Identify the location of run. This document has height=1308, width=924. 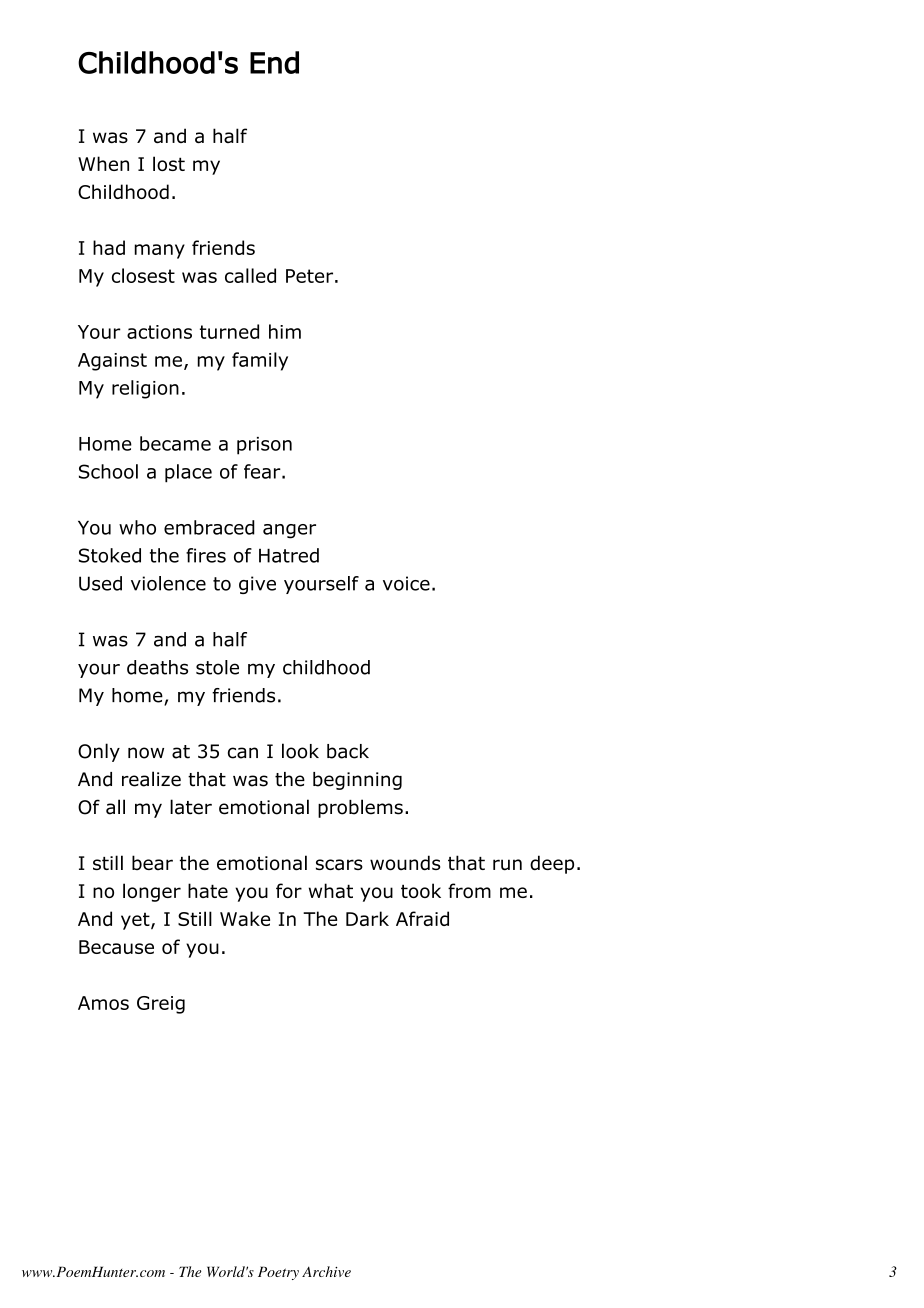
(507, 865).
